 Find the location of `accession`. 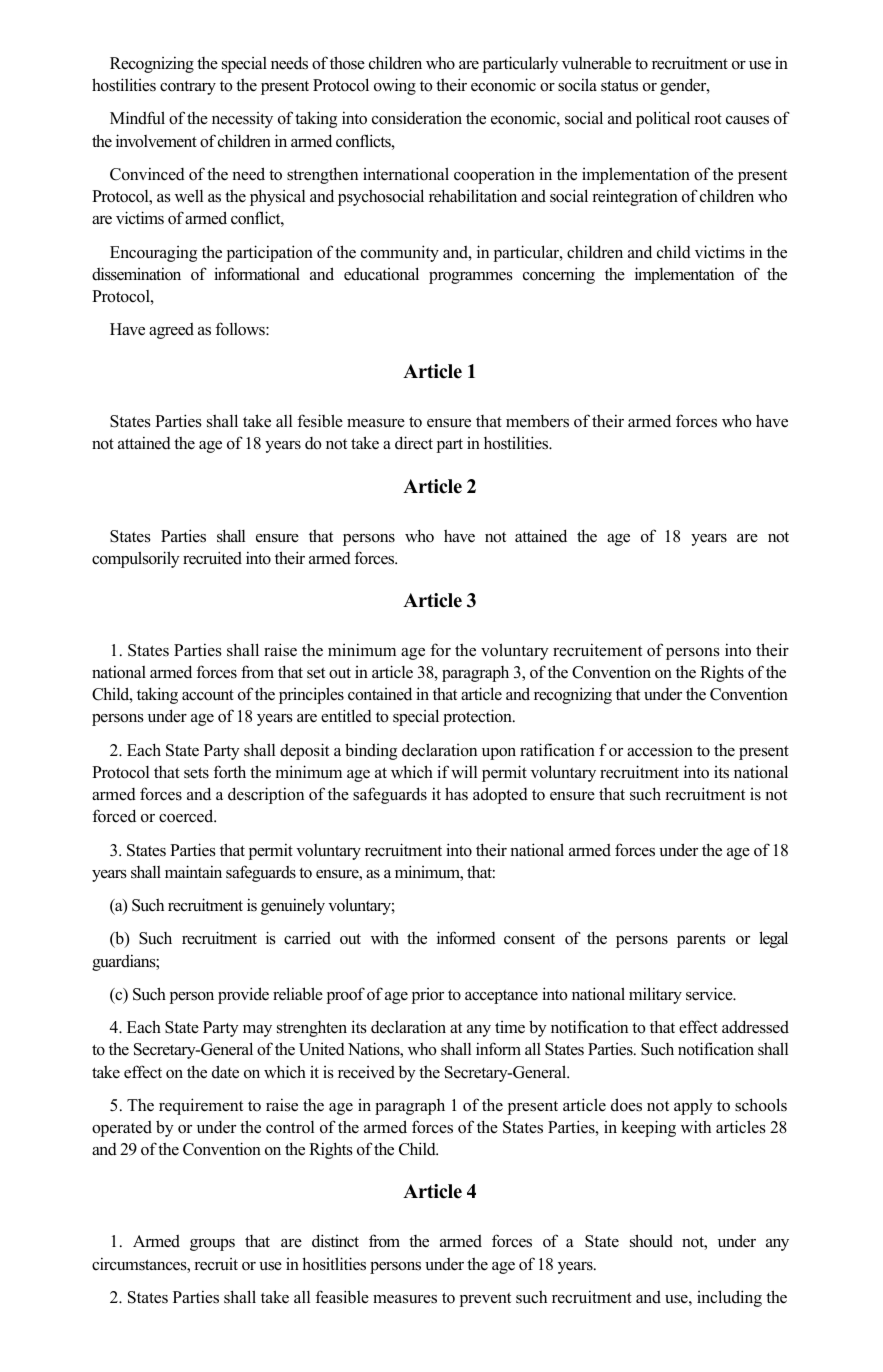

accession is located at coordinates (660, 750).
